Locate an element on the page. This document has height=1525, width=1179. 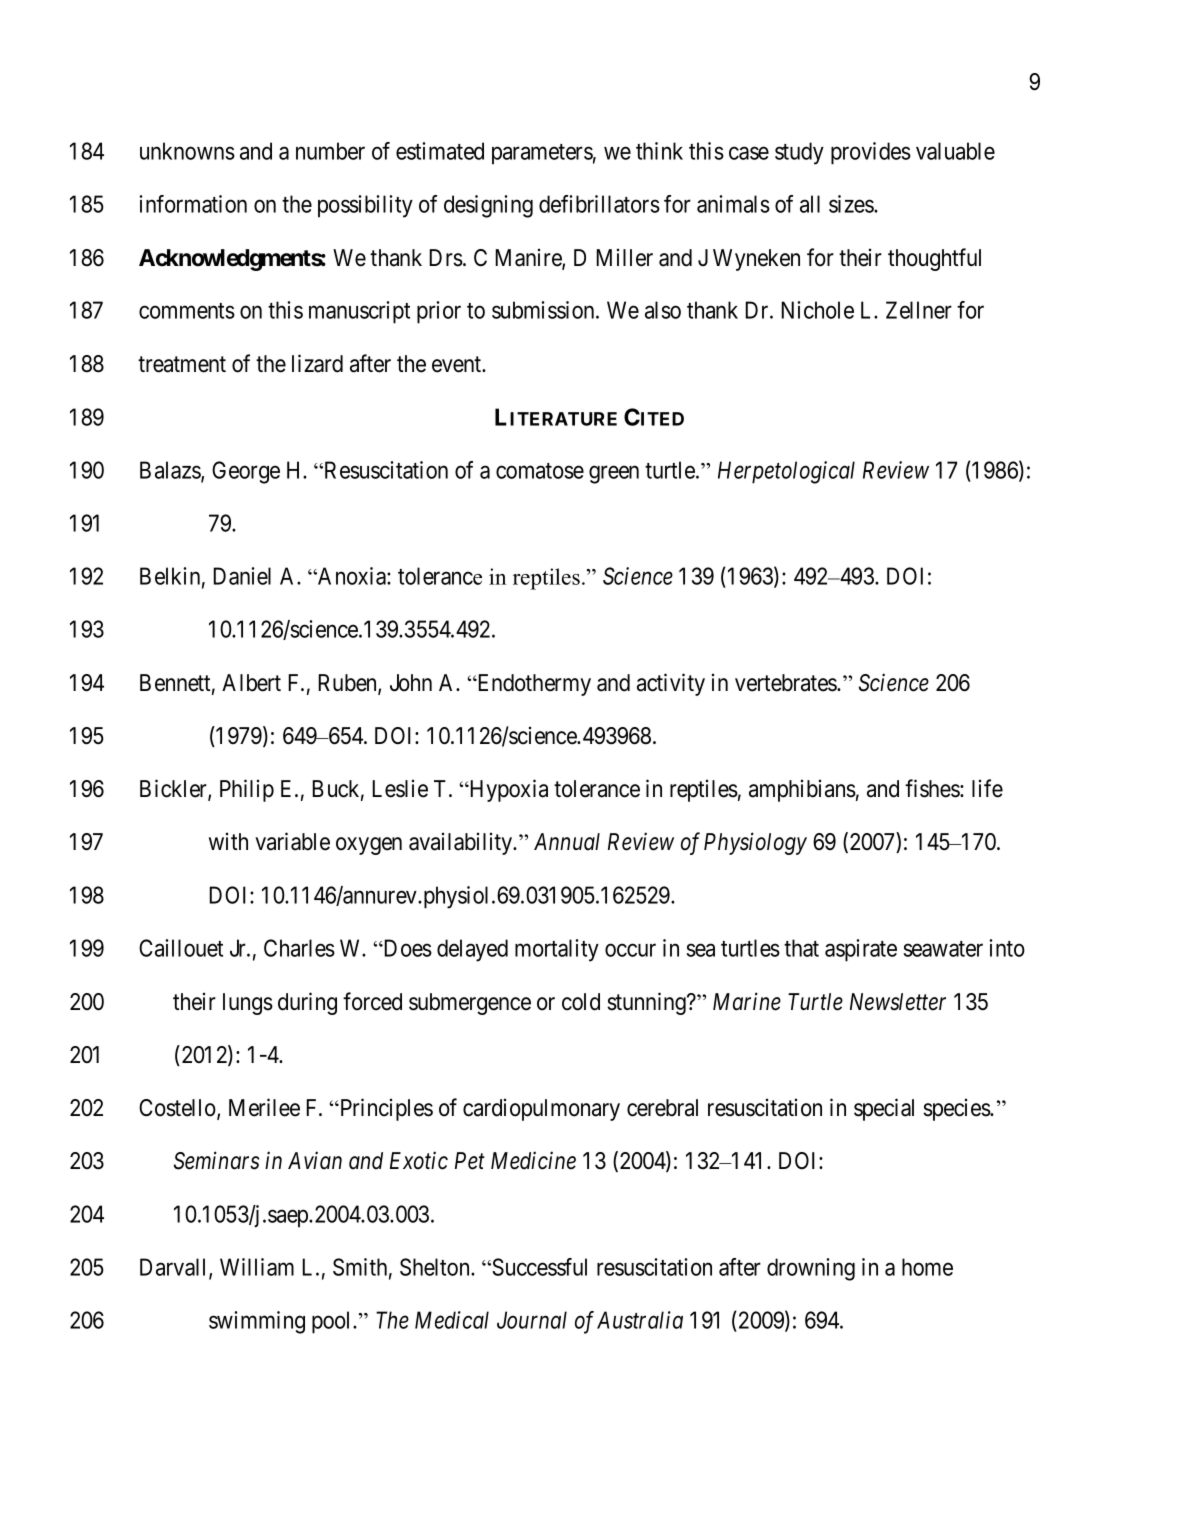
green is located at coordinates (614, 474).
